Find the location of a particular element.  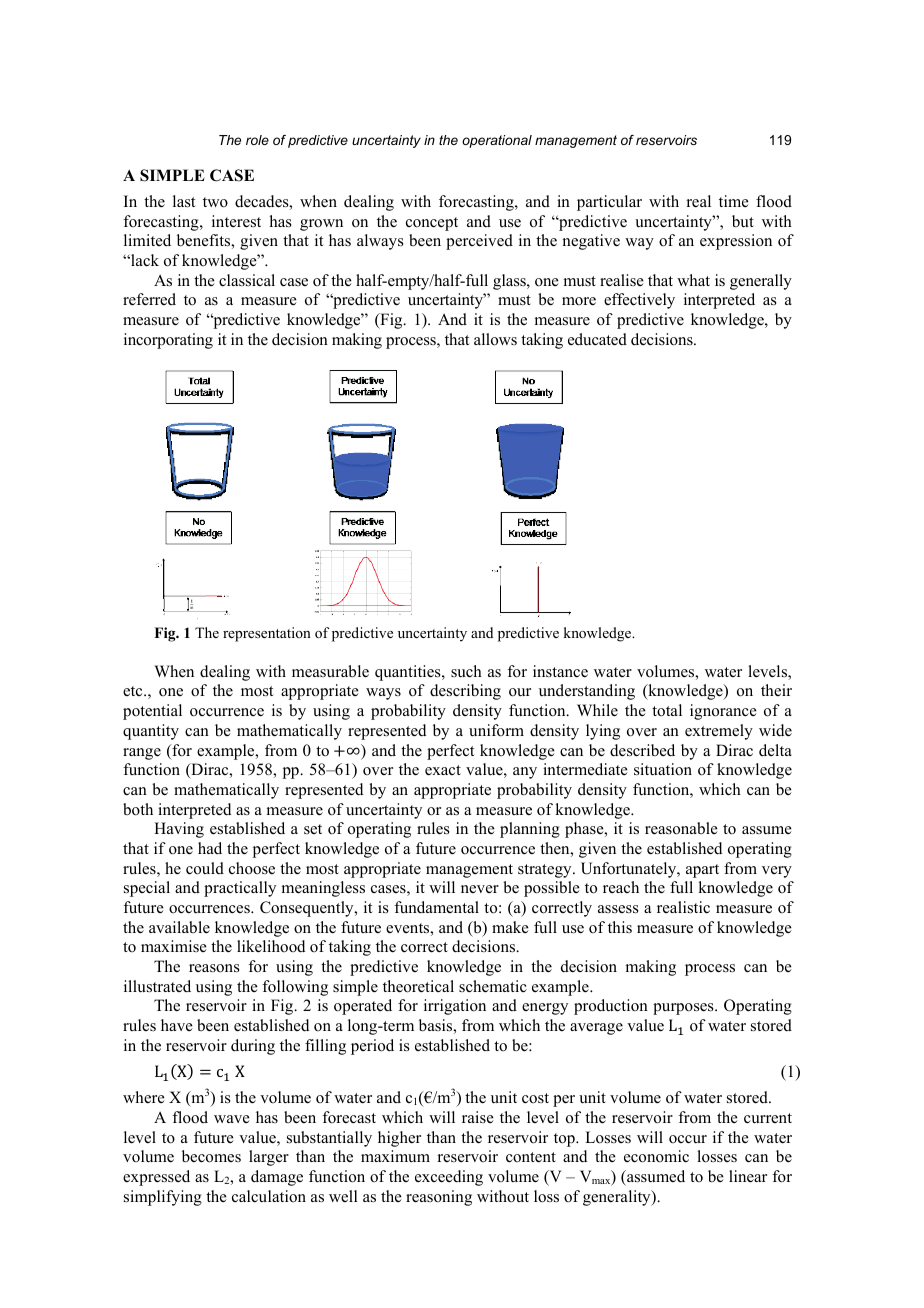

operational is located at coordinates (497, 141).
